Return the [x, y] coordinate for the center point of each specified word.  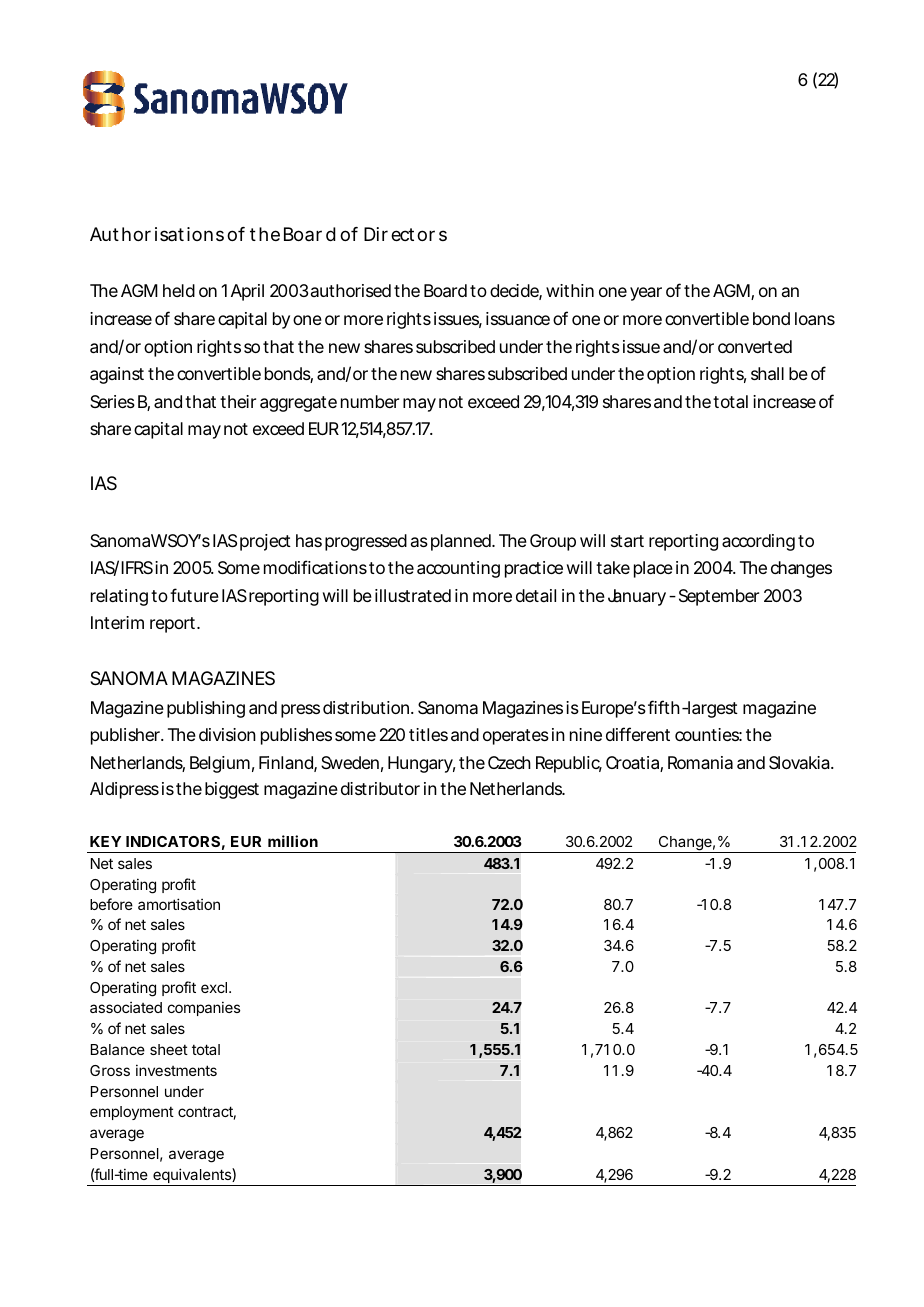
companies [204, 1008]
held [179, 290]
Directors [405, 234]
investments [176, 1070]
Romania [700, 762]
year [646, 294]
